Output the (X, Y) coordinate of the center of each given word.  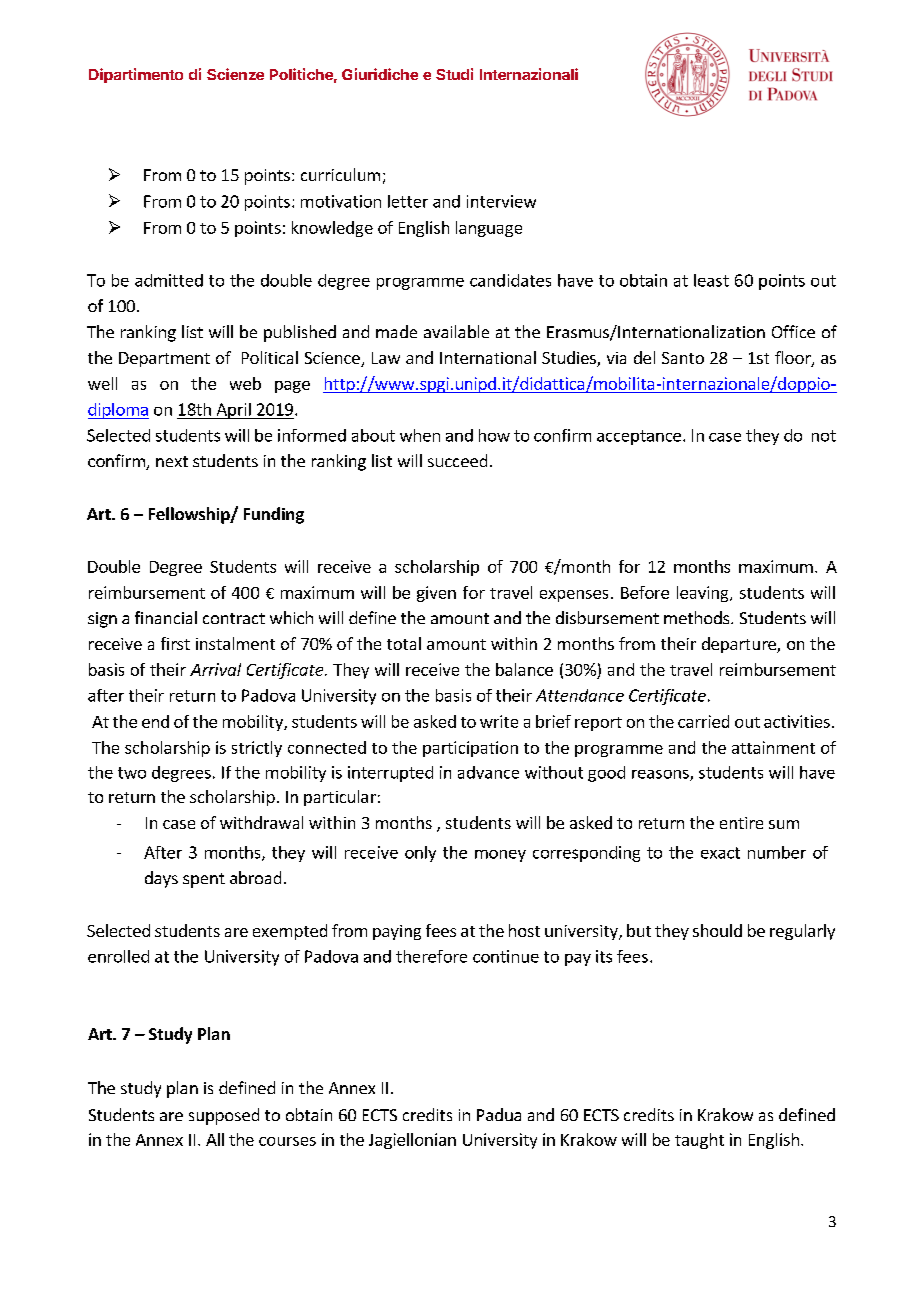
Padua (499, 1114)
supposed (224, 1116)
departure (740, 645)
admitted (169, 280)
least (711, 280)
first (175, 643)
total (404, 643)
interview (501, 201)
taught (699, 1141)
